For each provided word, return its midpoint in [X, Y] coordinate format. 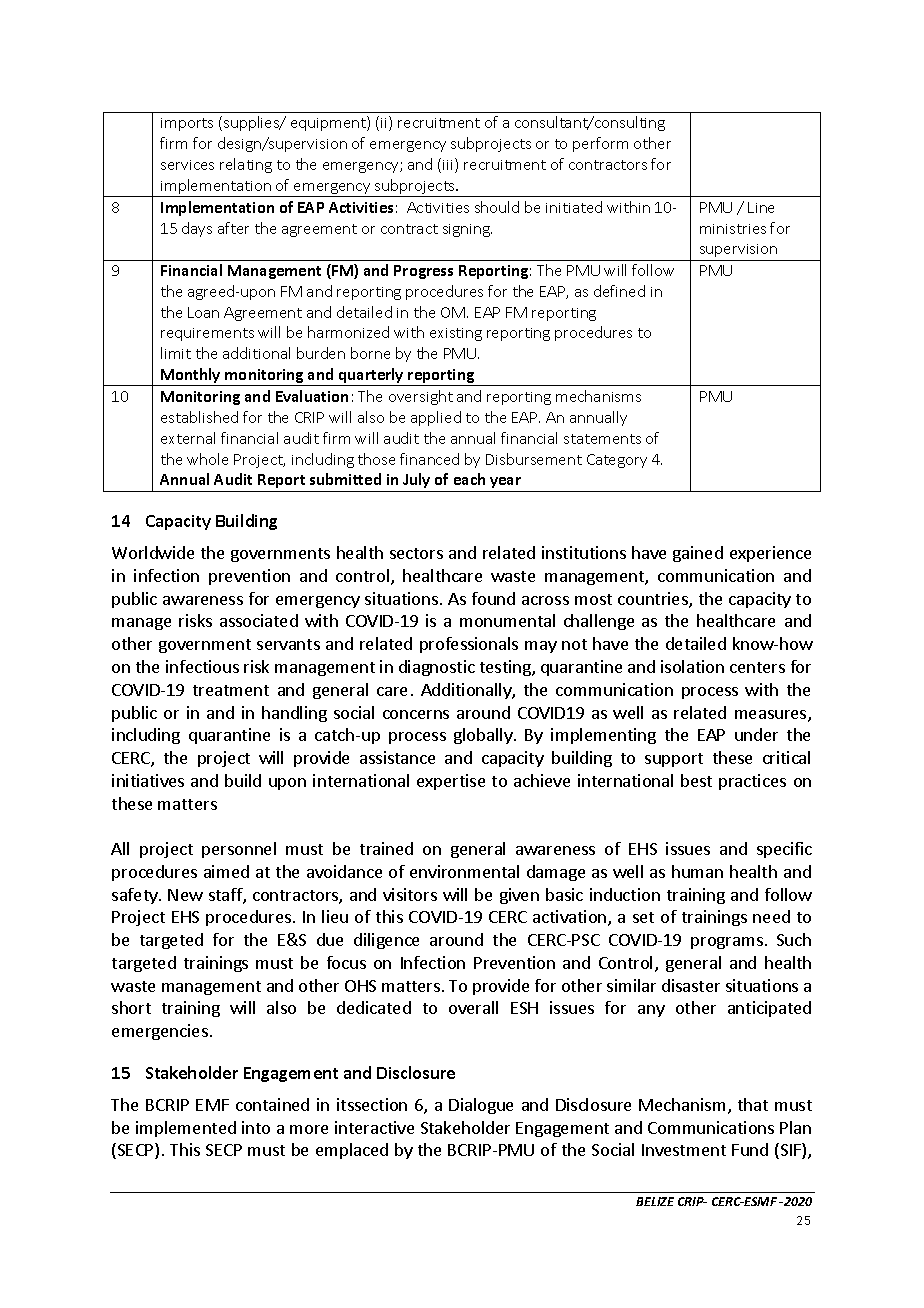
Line [761, 207]
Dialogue [481, 1106]
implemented [186, 1129]
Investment [684, 1150]
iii [449, 165]
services [187, 165]
